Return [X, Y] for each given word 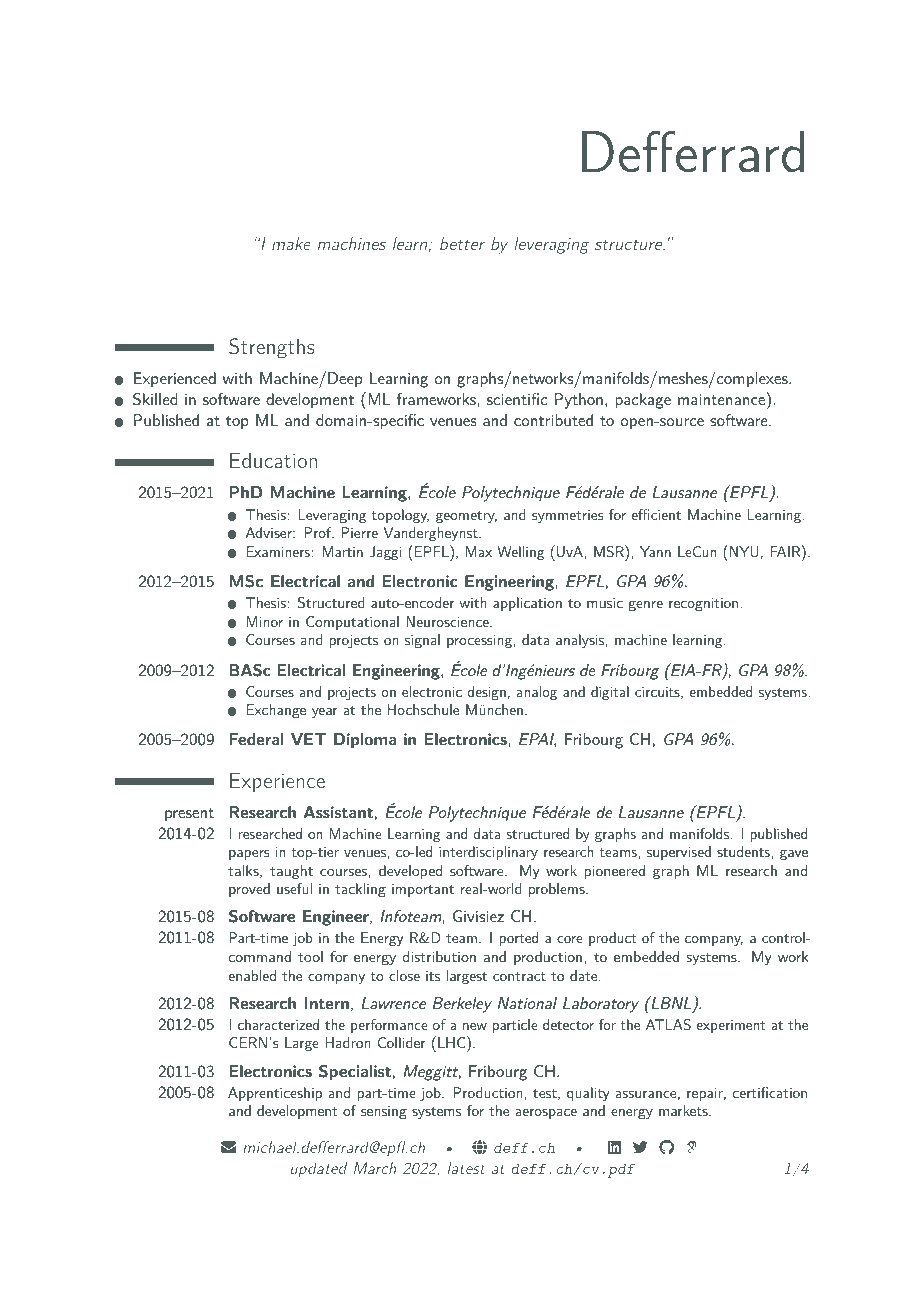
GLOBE [479, 1147]
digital [610, 693]
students [744, 851]
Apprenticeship [275, 1094]
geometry [466, 517]
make [291, 243]
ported [518, 939]
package [643, 401]
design [487, 693]
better [462, 243]
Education [273, 460]
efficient [656, 514]
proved [249, 890]
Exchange [276, 711]
